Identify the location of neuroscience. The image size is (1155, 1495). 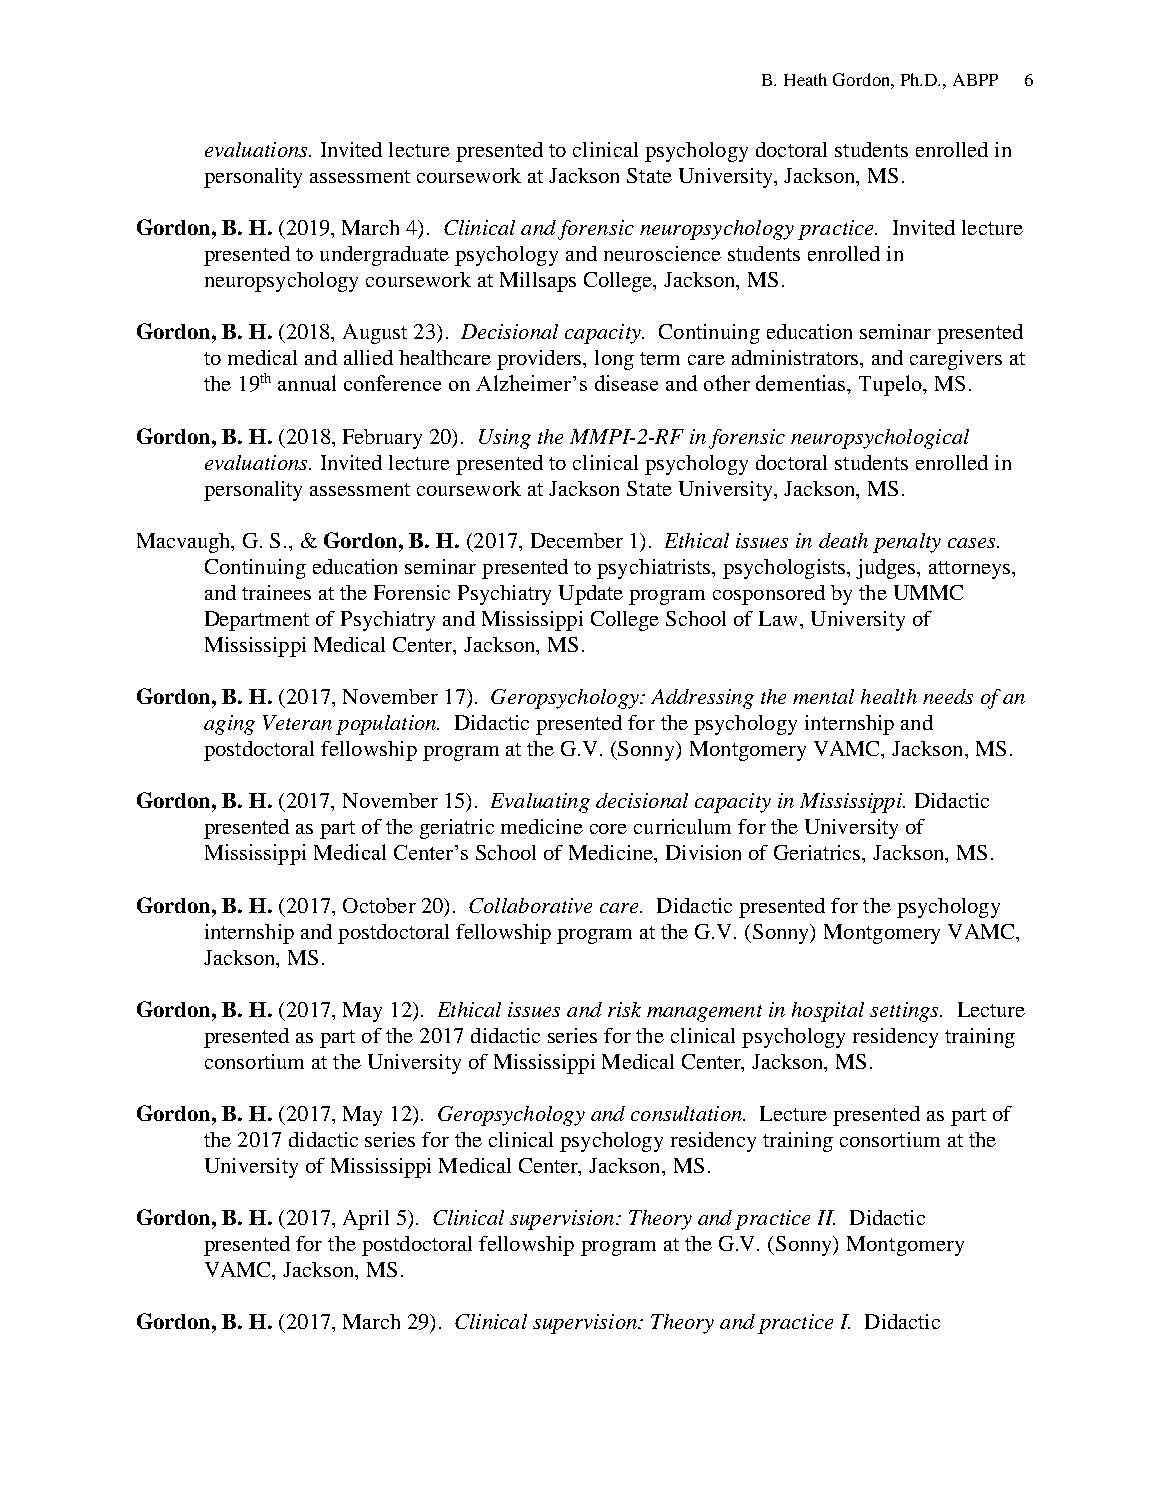
(662, 253).
